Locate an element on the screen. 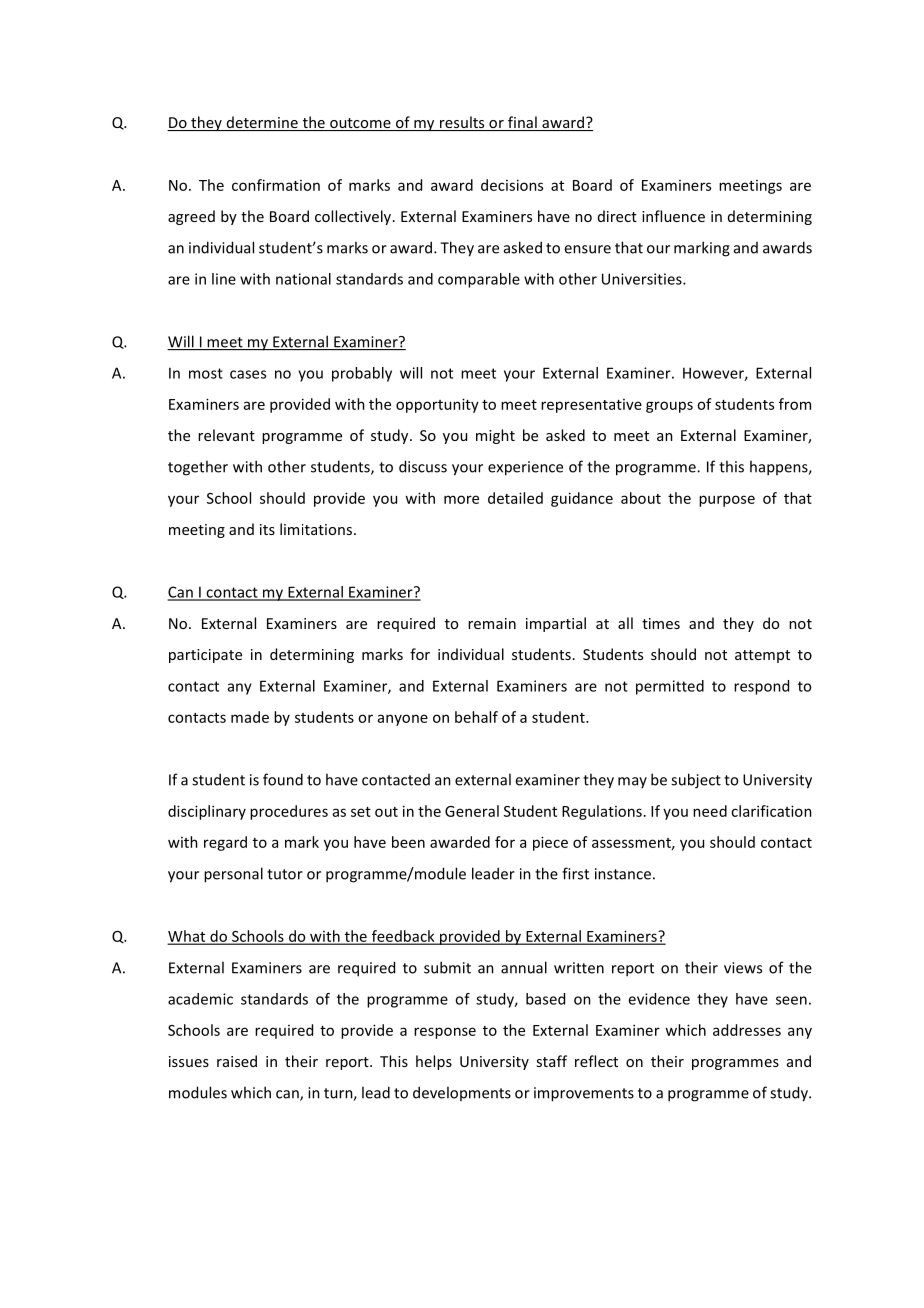  remain is located at coordinates (492, 623).
